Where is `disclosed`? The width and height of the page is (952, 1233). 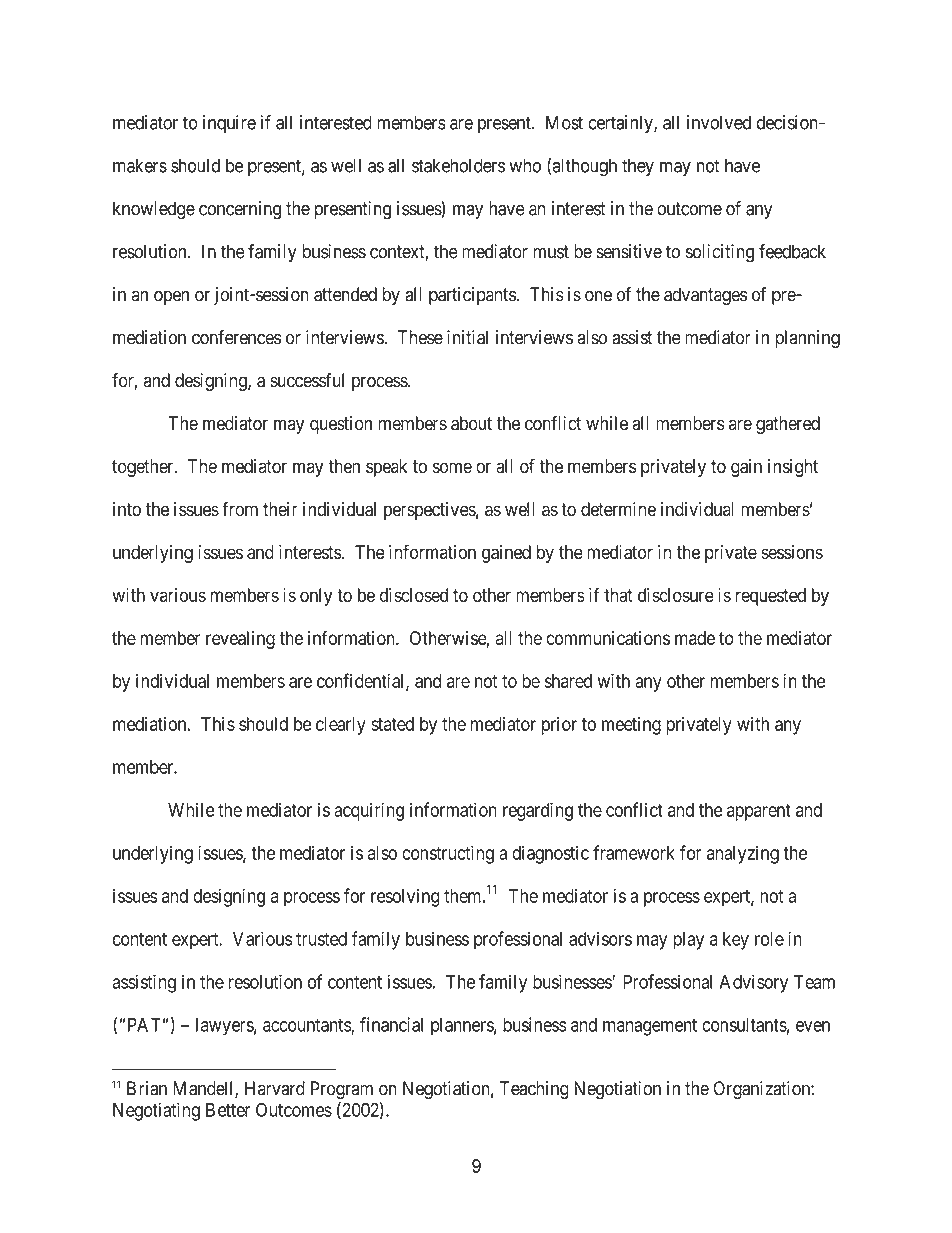
disclosed is located at coordinates (414, 595).
